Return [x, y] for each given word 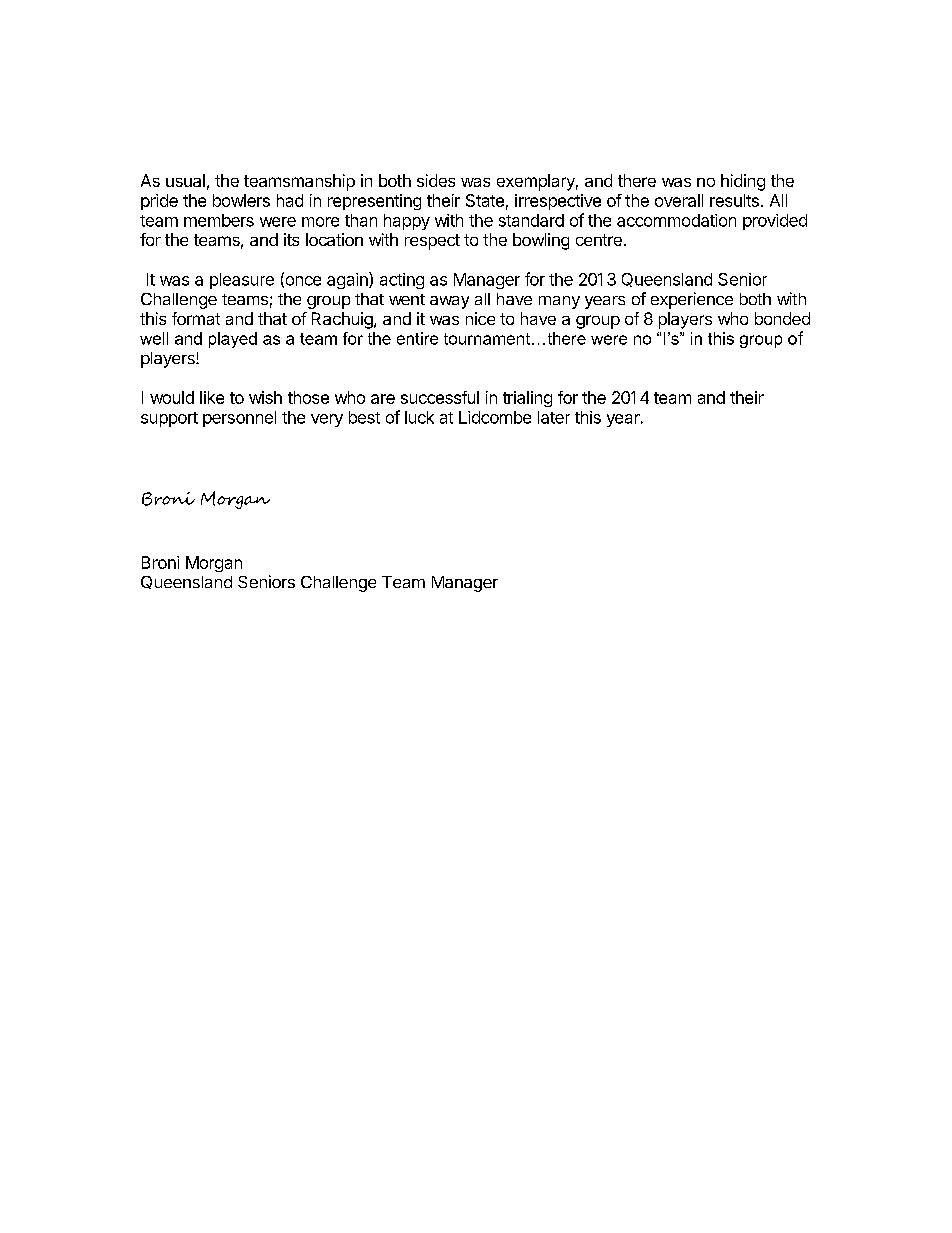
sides [436, 180]
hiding [743, 182]
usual [185, 180]
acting [402, 281]
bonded [782, 318]
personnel [239, 419]
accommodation [676, 220]
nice [480, 318]
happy [407, 222]
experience [692, 300]
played [233, 340]
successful [440, 397]
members [219, 220]
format [196, 318]
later [554, 417]
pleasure [242, 281]
